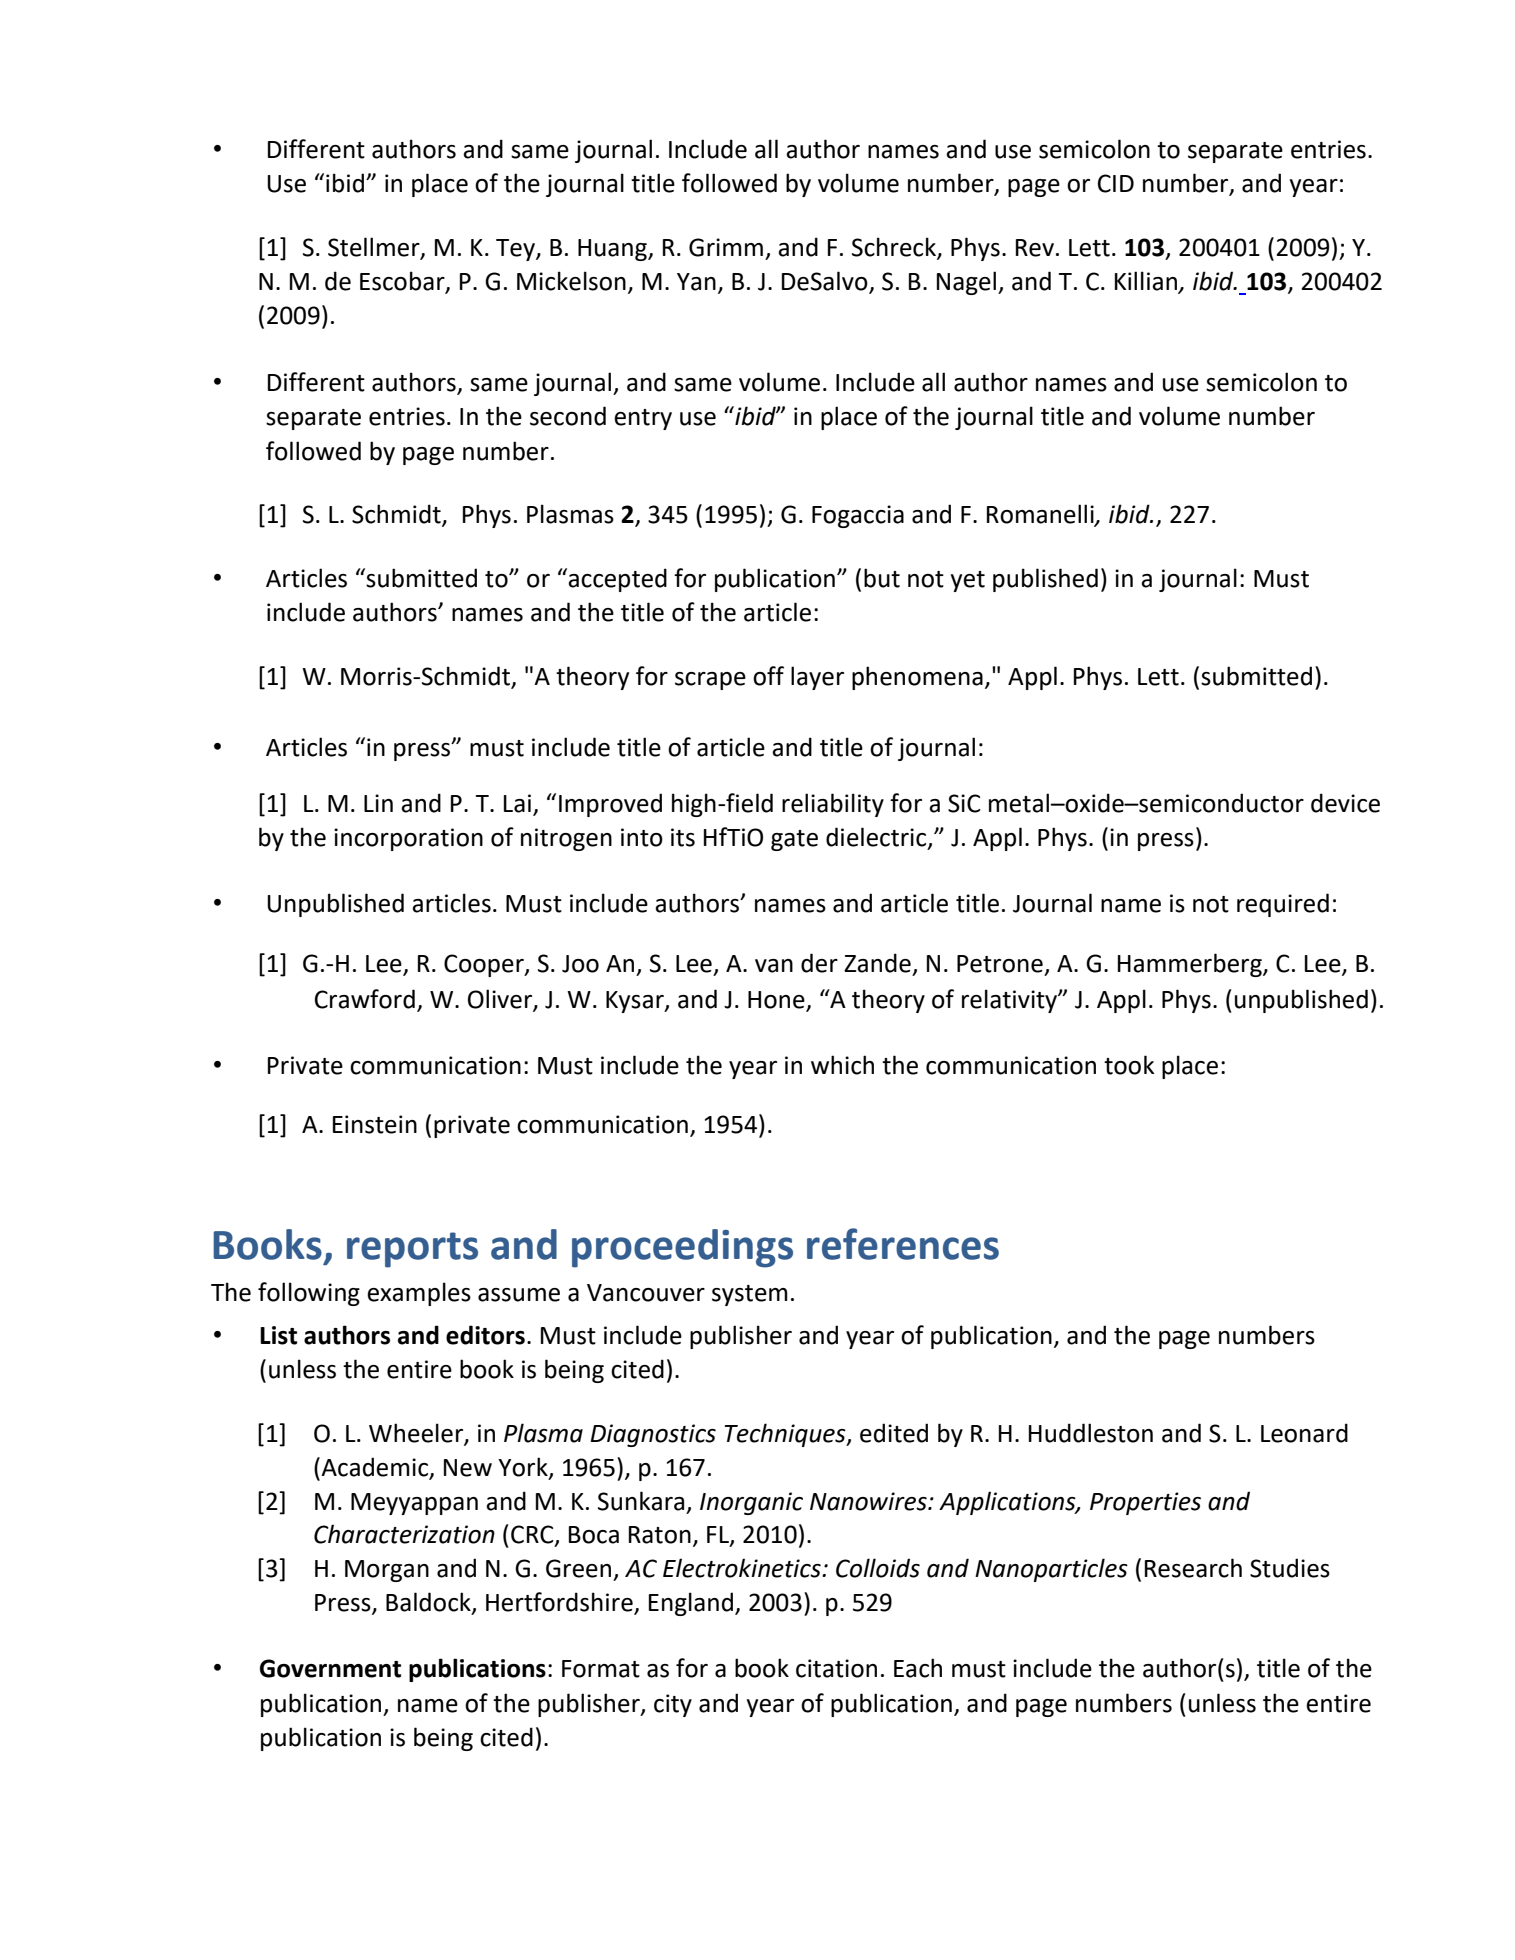  Describe the element at coordinates (819, 963) in the image. I see `der` at that location.
